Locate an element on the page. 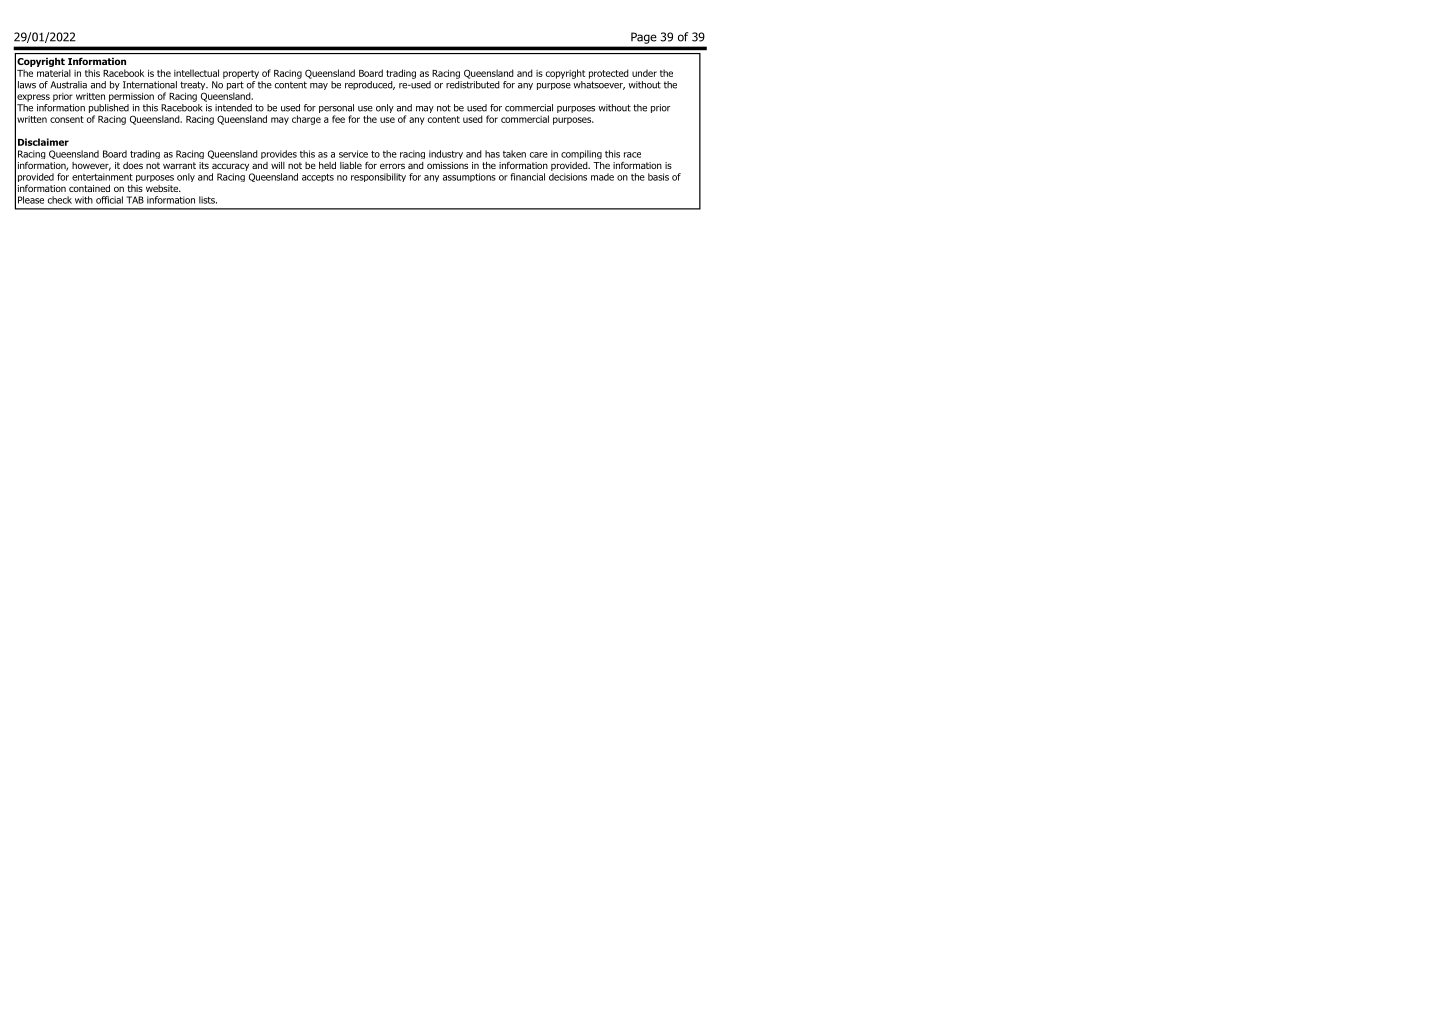 The width and height of the document is (1443, 1021). service is located at coordinates (353, 154).
